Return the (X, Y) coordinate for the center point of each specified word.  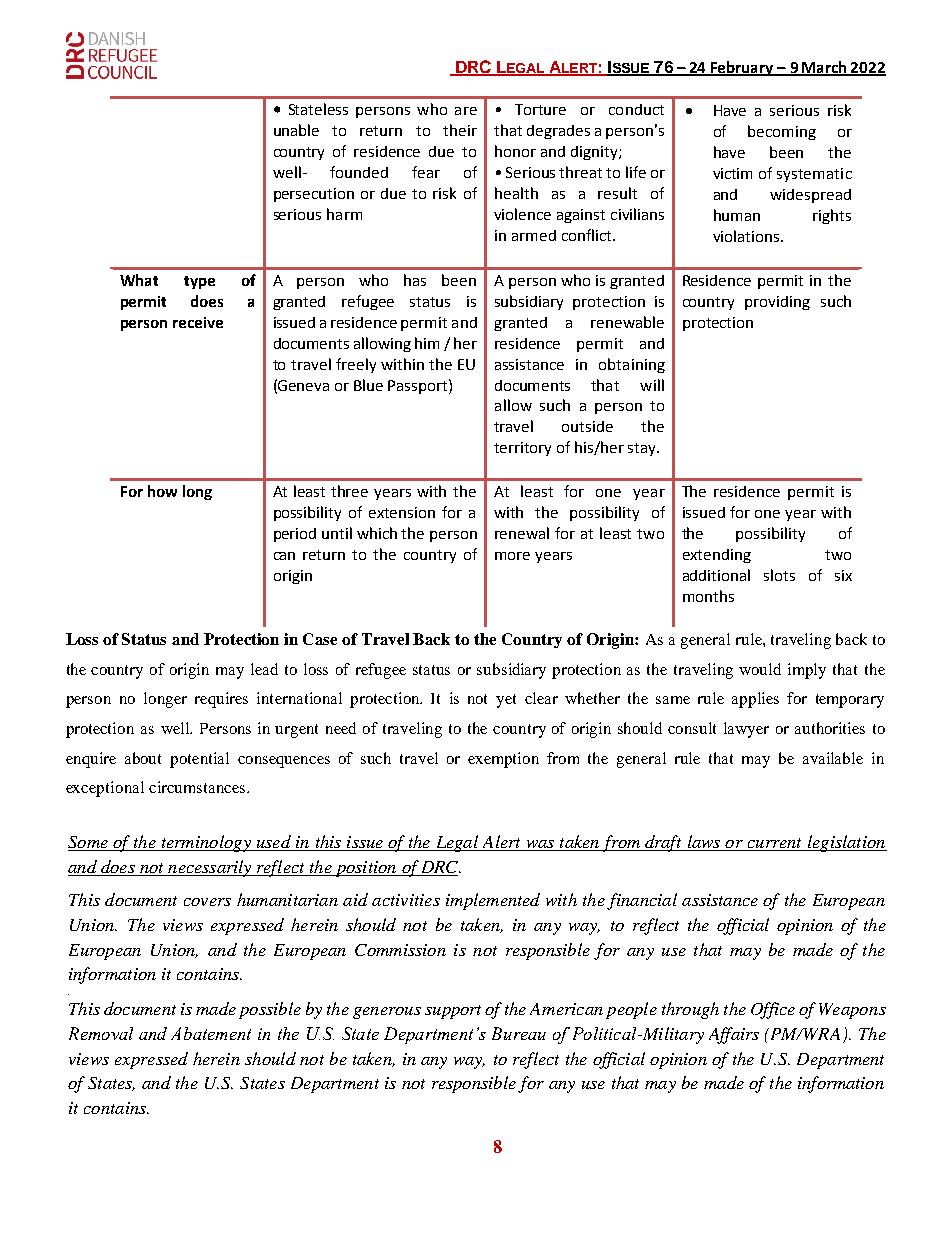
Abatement (211, 1033)
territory (522, 449)
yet (506, 701)
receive (198, 322)
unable (296, 130)
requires (221, 700)
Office (773, 1010)
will (652, 385)
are (466, 111)
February (742, 68)
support (453, 1012)
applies (755, 700)
